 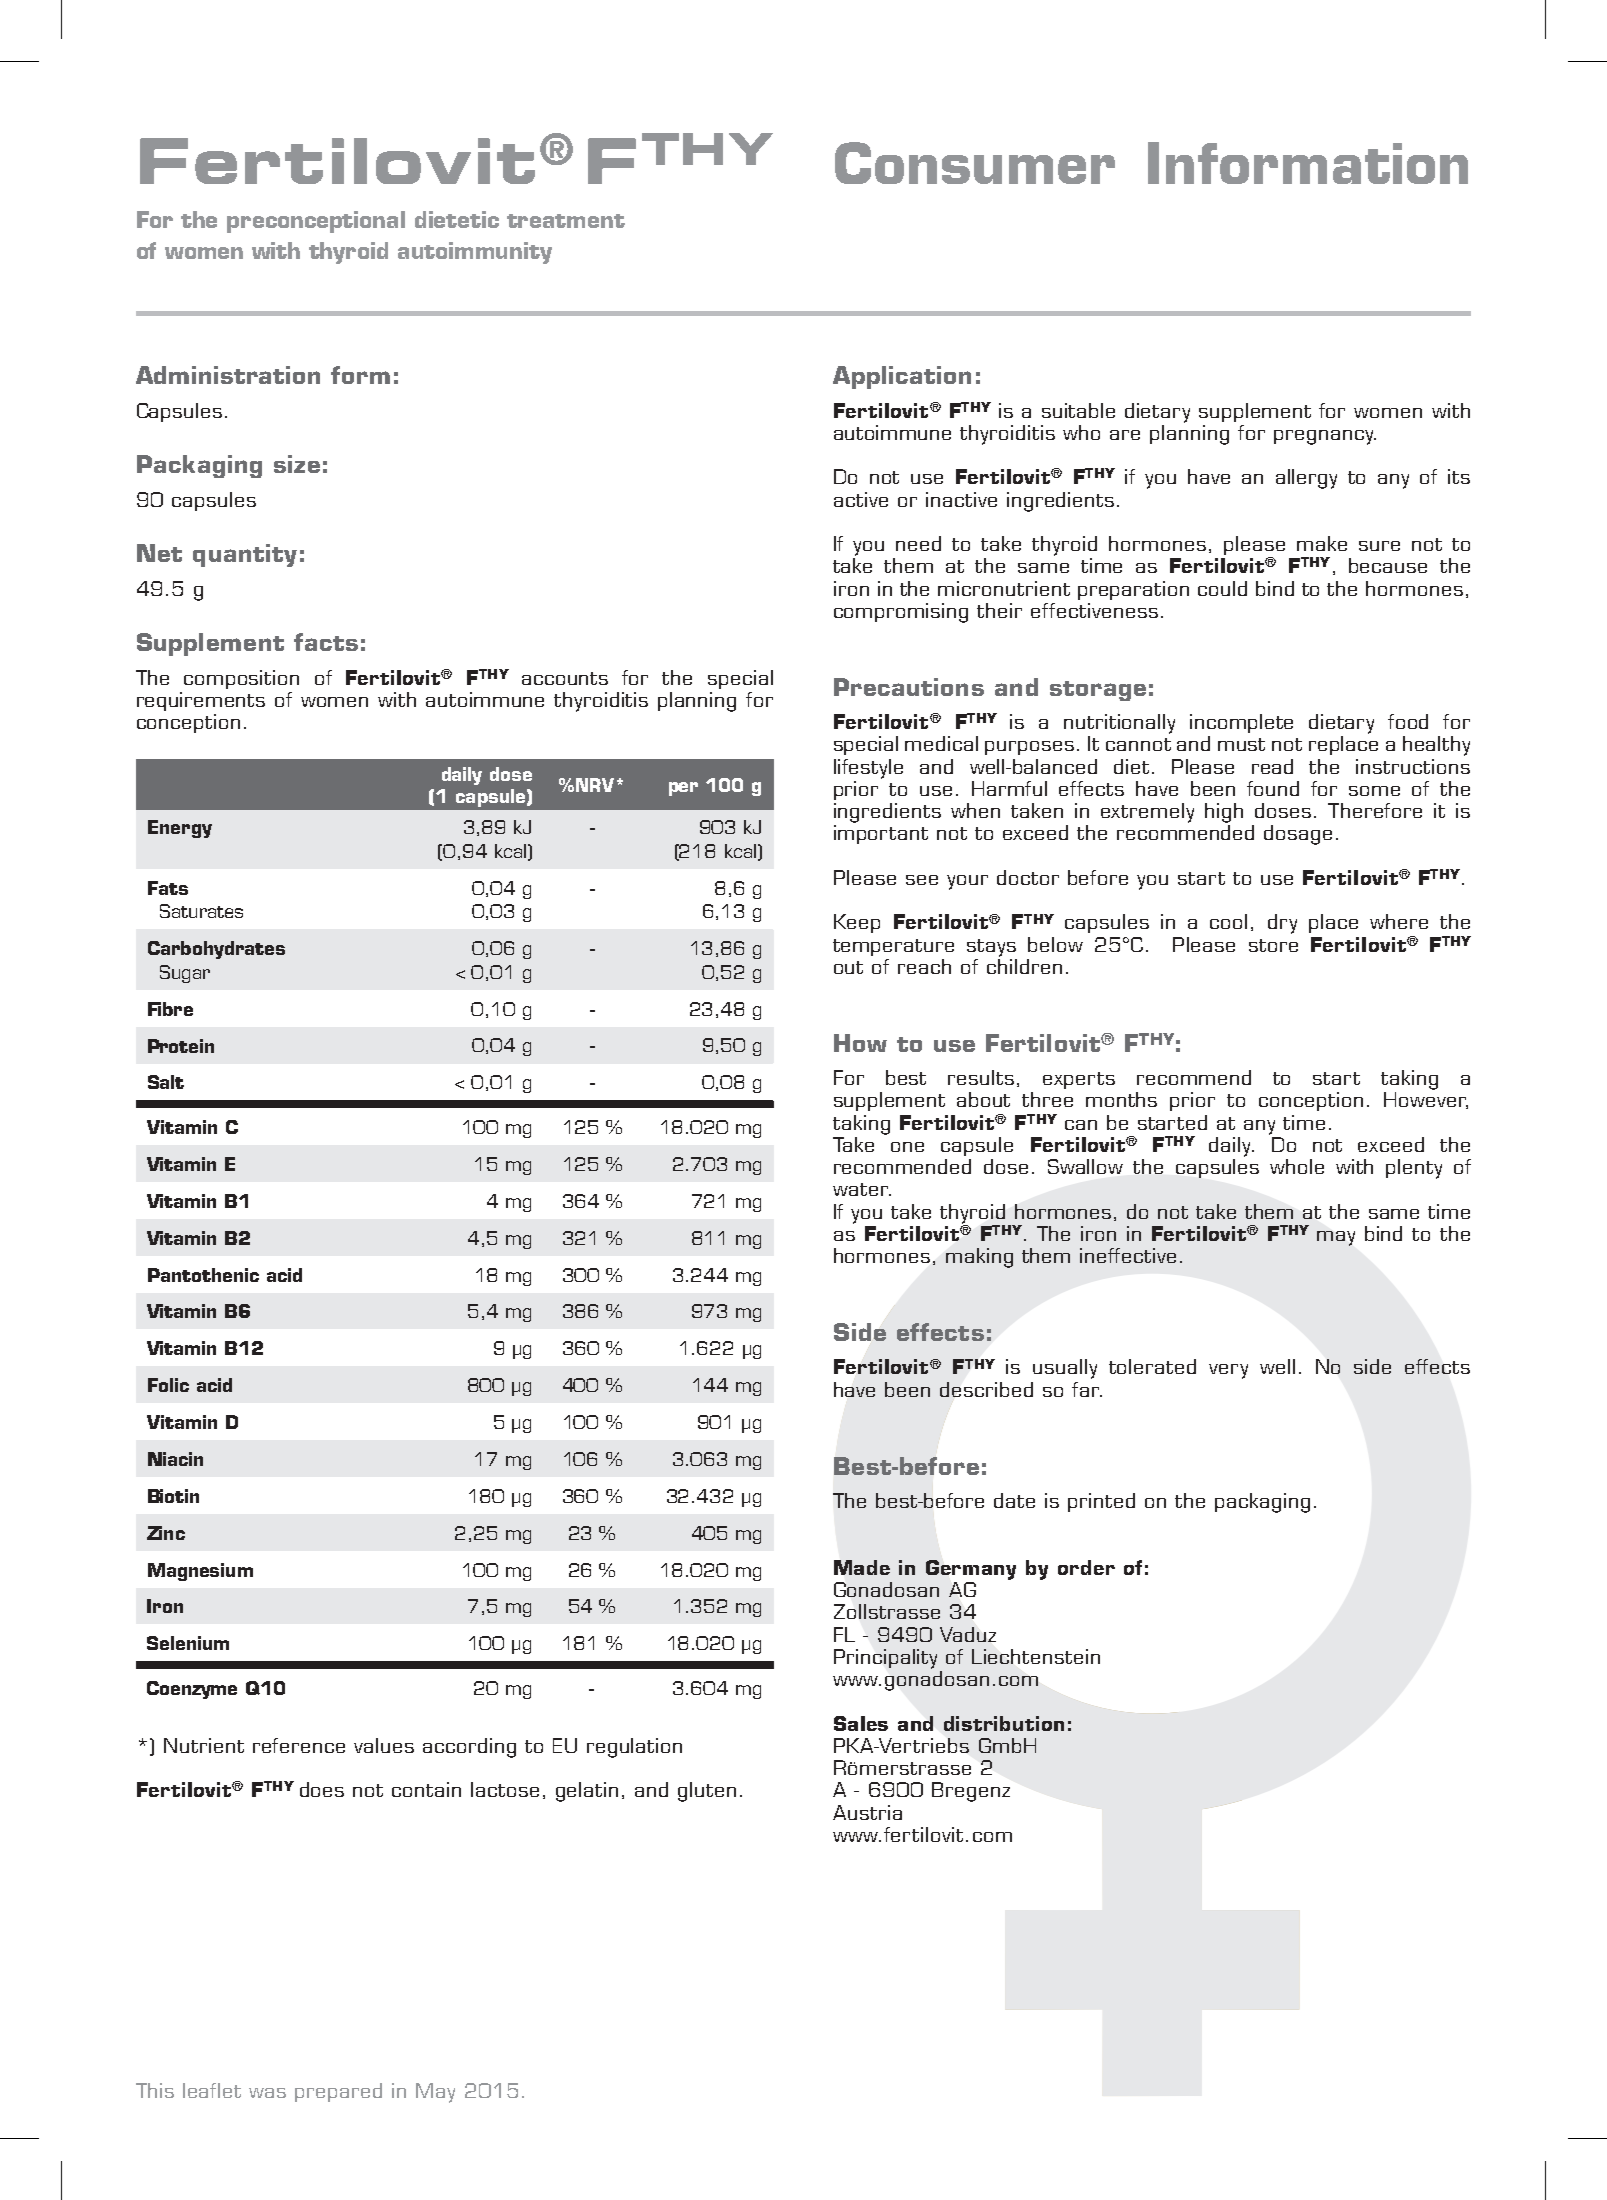 What do you see at coordinates (862, 1189) in the document?
I see `water` at bounding box center [862, 1189].
